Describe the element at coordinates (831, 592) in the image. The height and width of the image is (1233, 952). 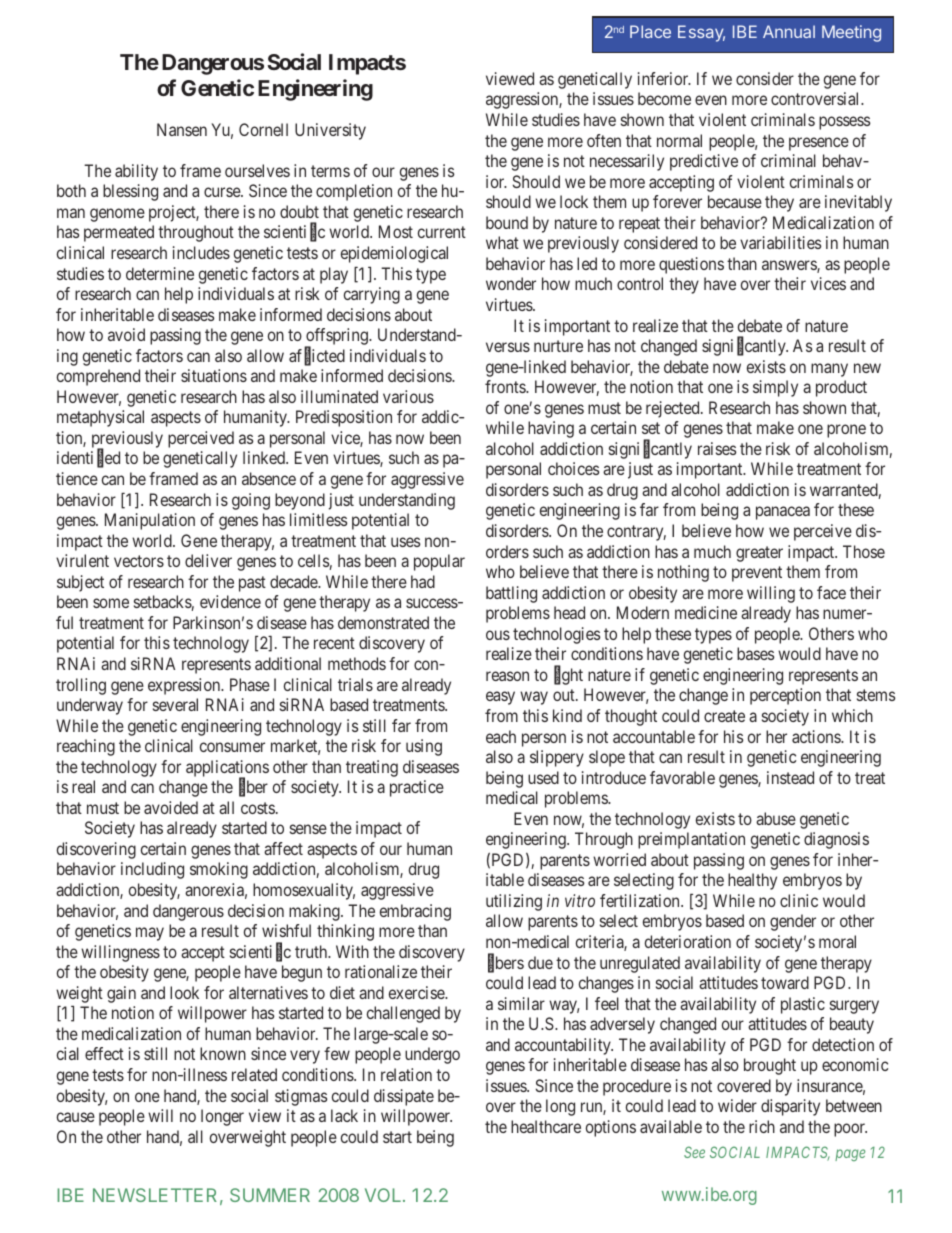
I see `face` at that location.
